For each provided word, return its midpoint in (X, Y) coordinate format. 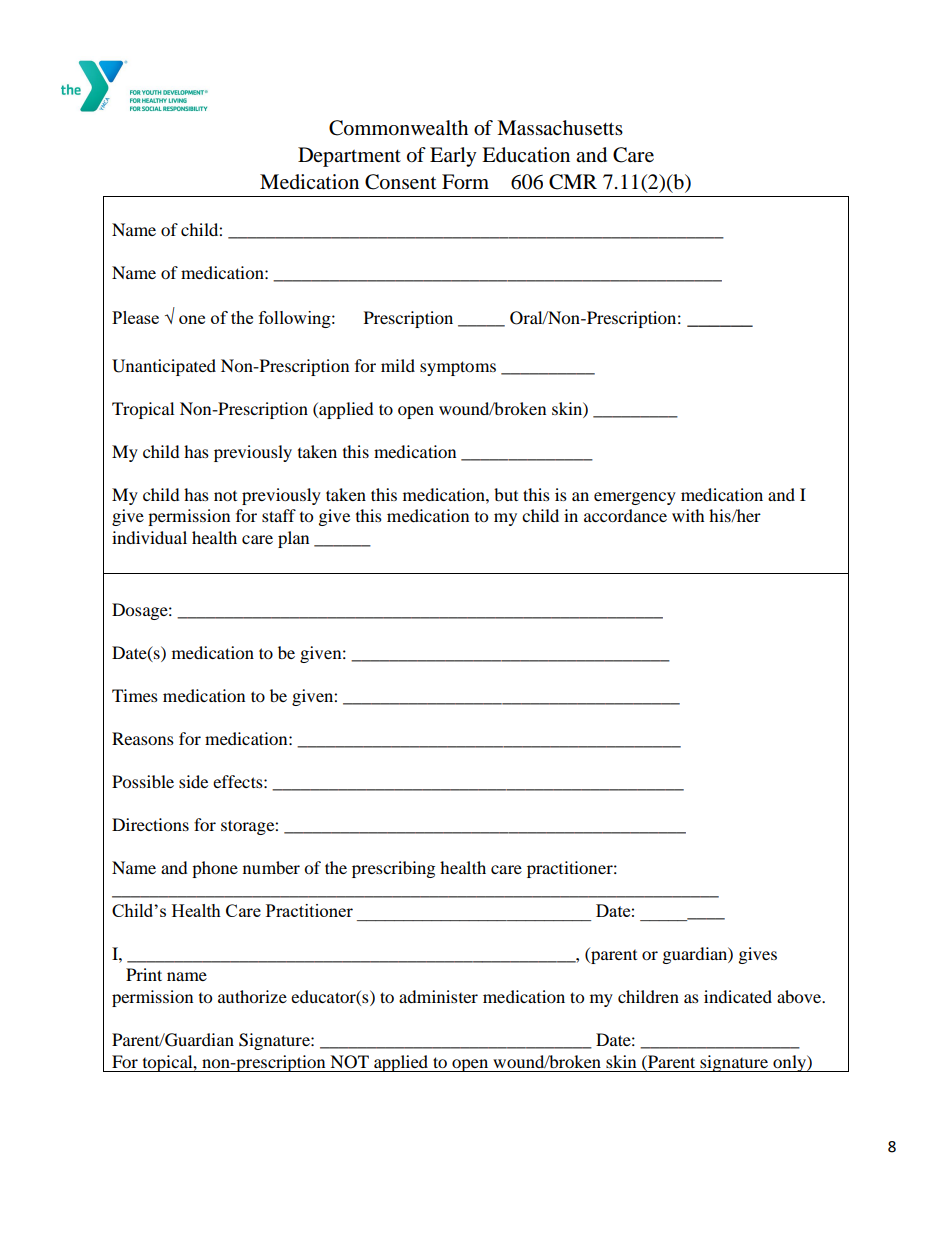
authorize (252, 996)
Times (135, 695)
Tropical (143, 410)
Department (349, 157)
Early (453, 157)
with (688, 515)
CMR (573, 182)
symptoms (458, 368)
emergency (635, 498)
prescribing (393, 869)
